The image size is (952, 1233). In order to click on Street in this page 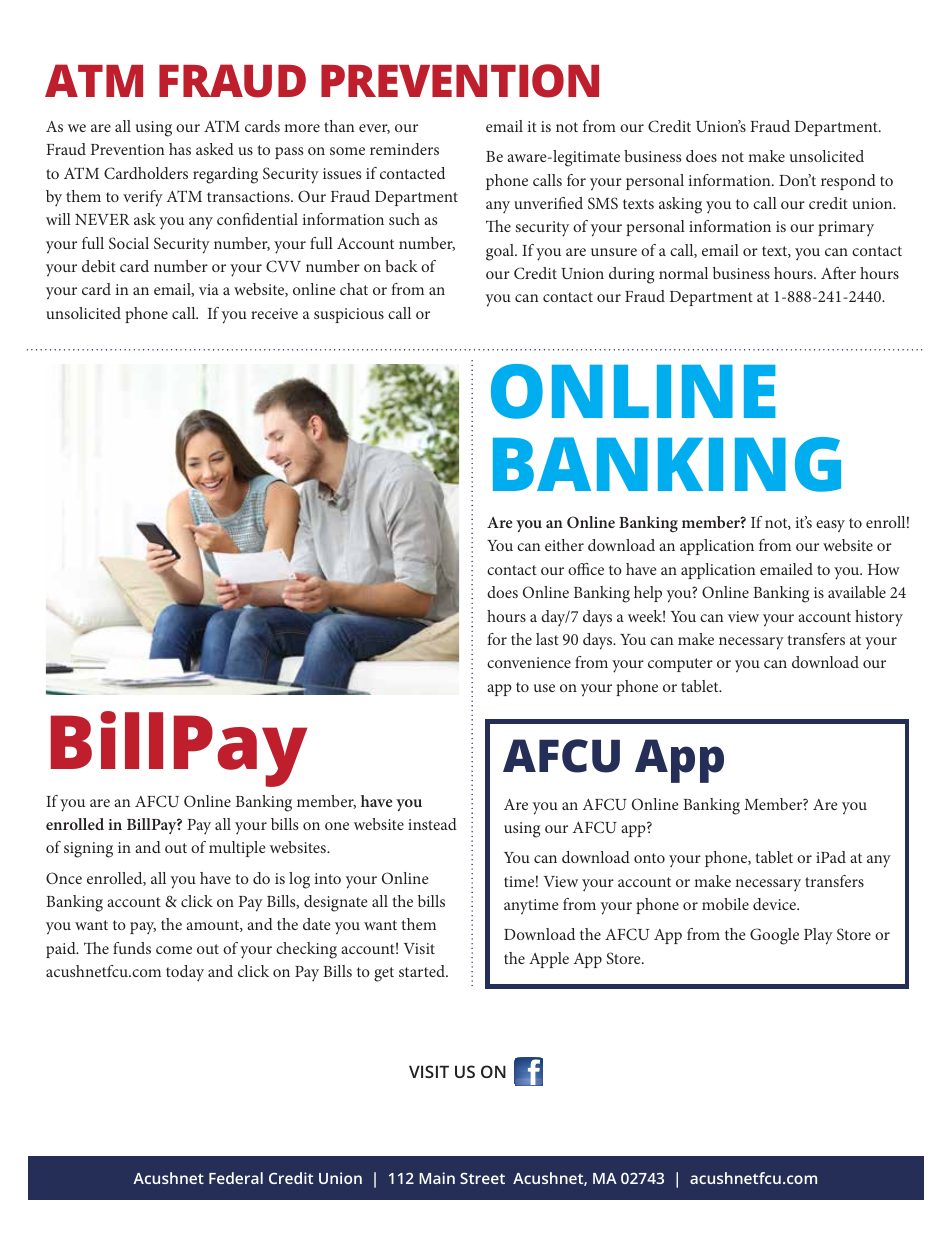, I will do `click(482, 1178)`.
